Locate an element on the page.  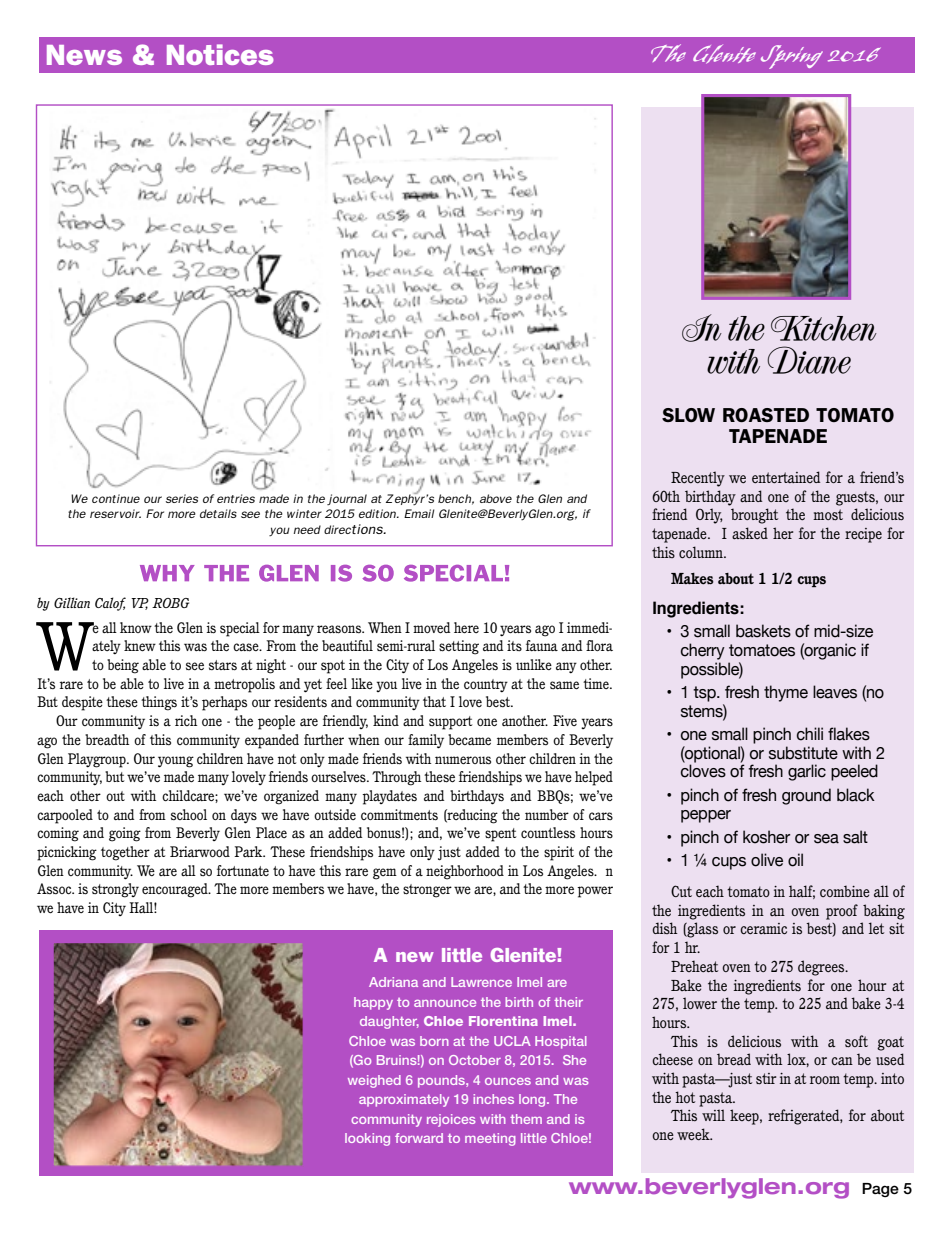
Spring is located at coordinates (792, 57).
